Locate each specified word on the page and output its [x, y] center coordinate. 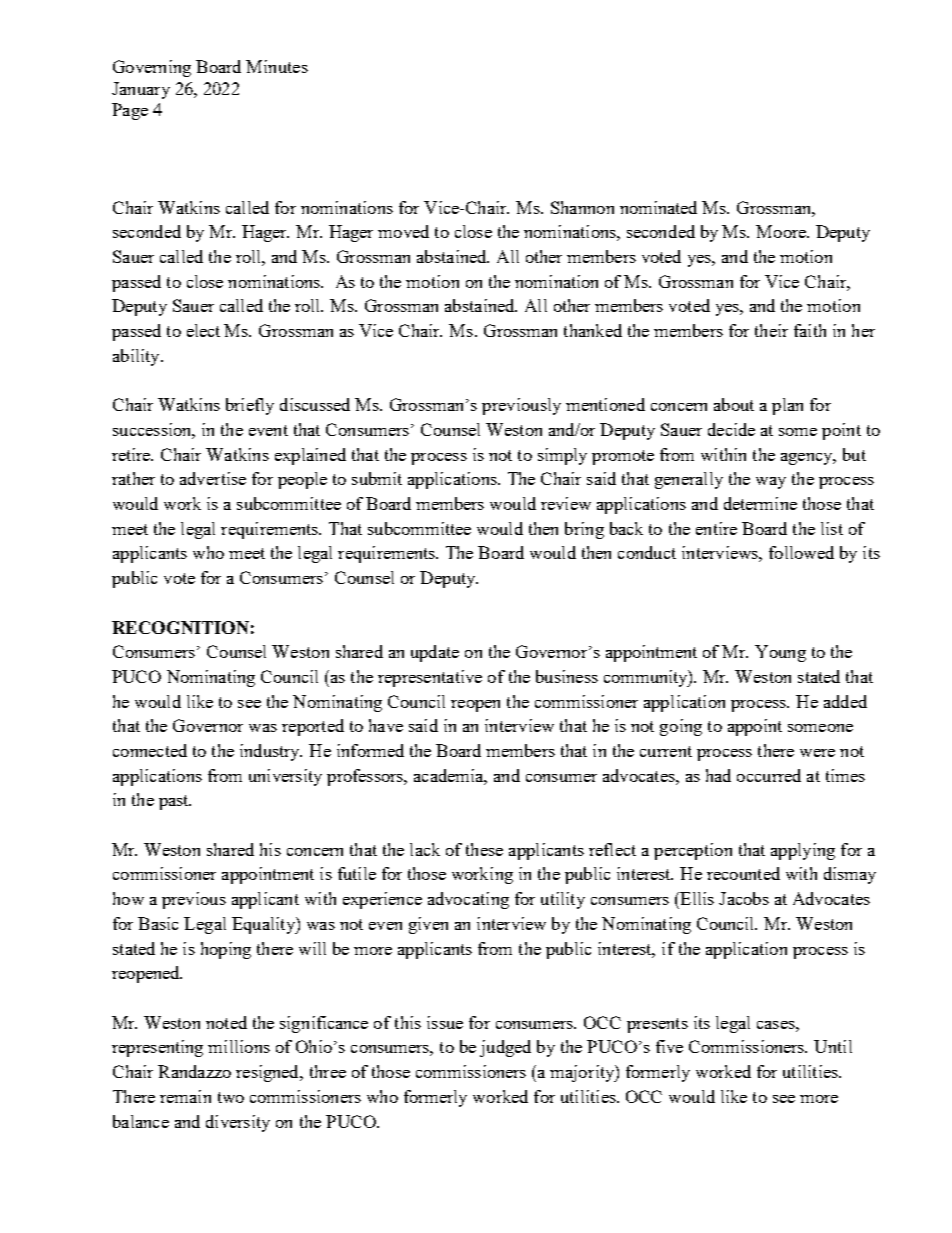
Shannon [582, 207]
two [231, 1097]
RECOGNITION [180, 627]
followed [801, 552]
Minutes [277, 66]
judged [505, 1048]
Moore [782, 231]
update [435, 653]
